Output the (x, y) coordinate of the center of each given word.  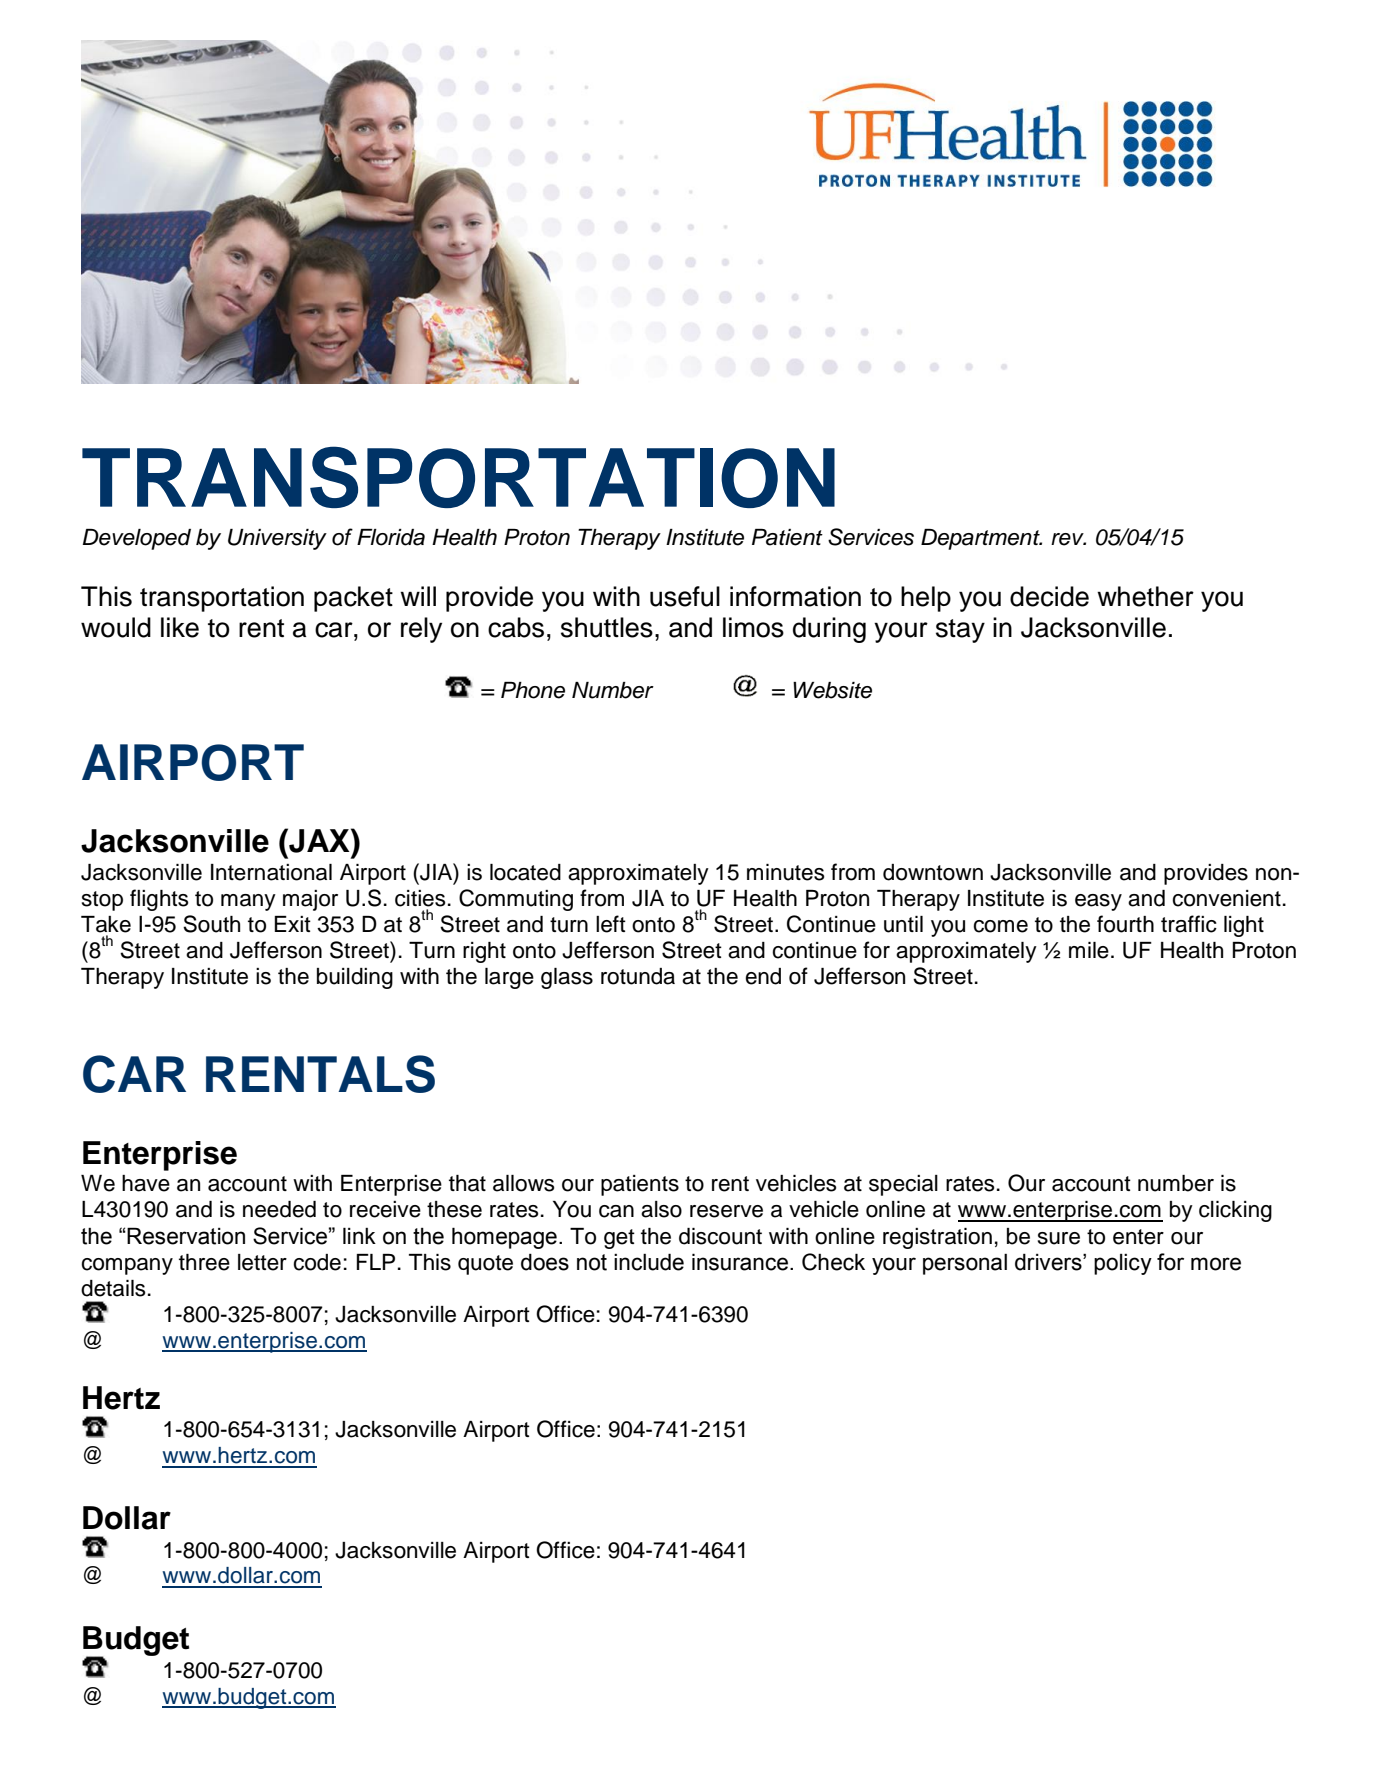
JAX (319, 840)
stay (960, 631)
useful (685, 596)
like (180, 627)
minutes (786, 872)
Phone (533, 690)
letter (262, 1262)
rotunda (638, 976)
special (903, 1185)
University (277, 539)
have (146, 1183)
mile (1089, 950)
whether (1145, 596)
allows (524, 1183)
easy (1098, 902)
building (355, 978)
